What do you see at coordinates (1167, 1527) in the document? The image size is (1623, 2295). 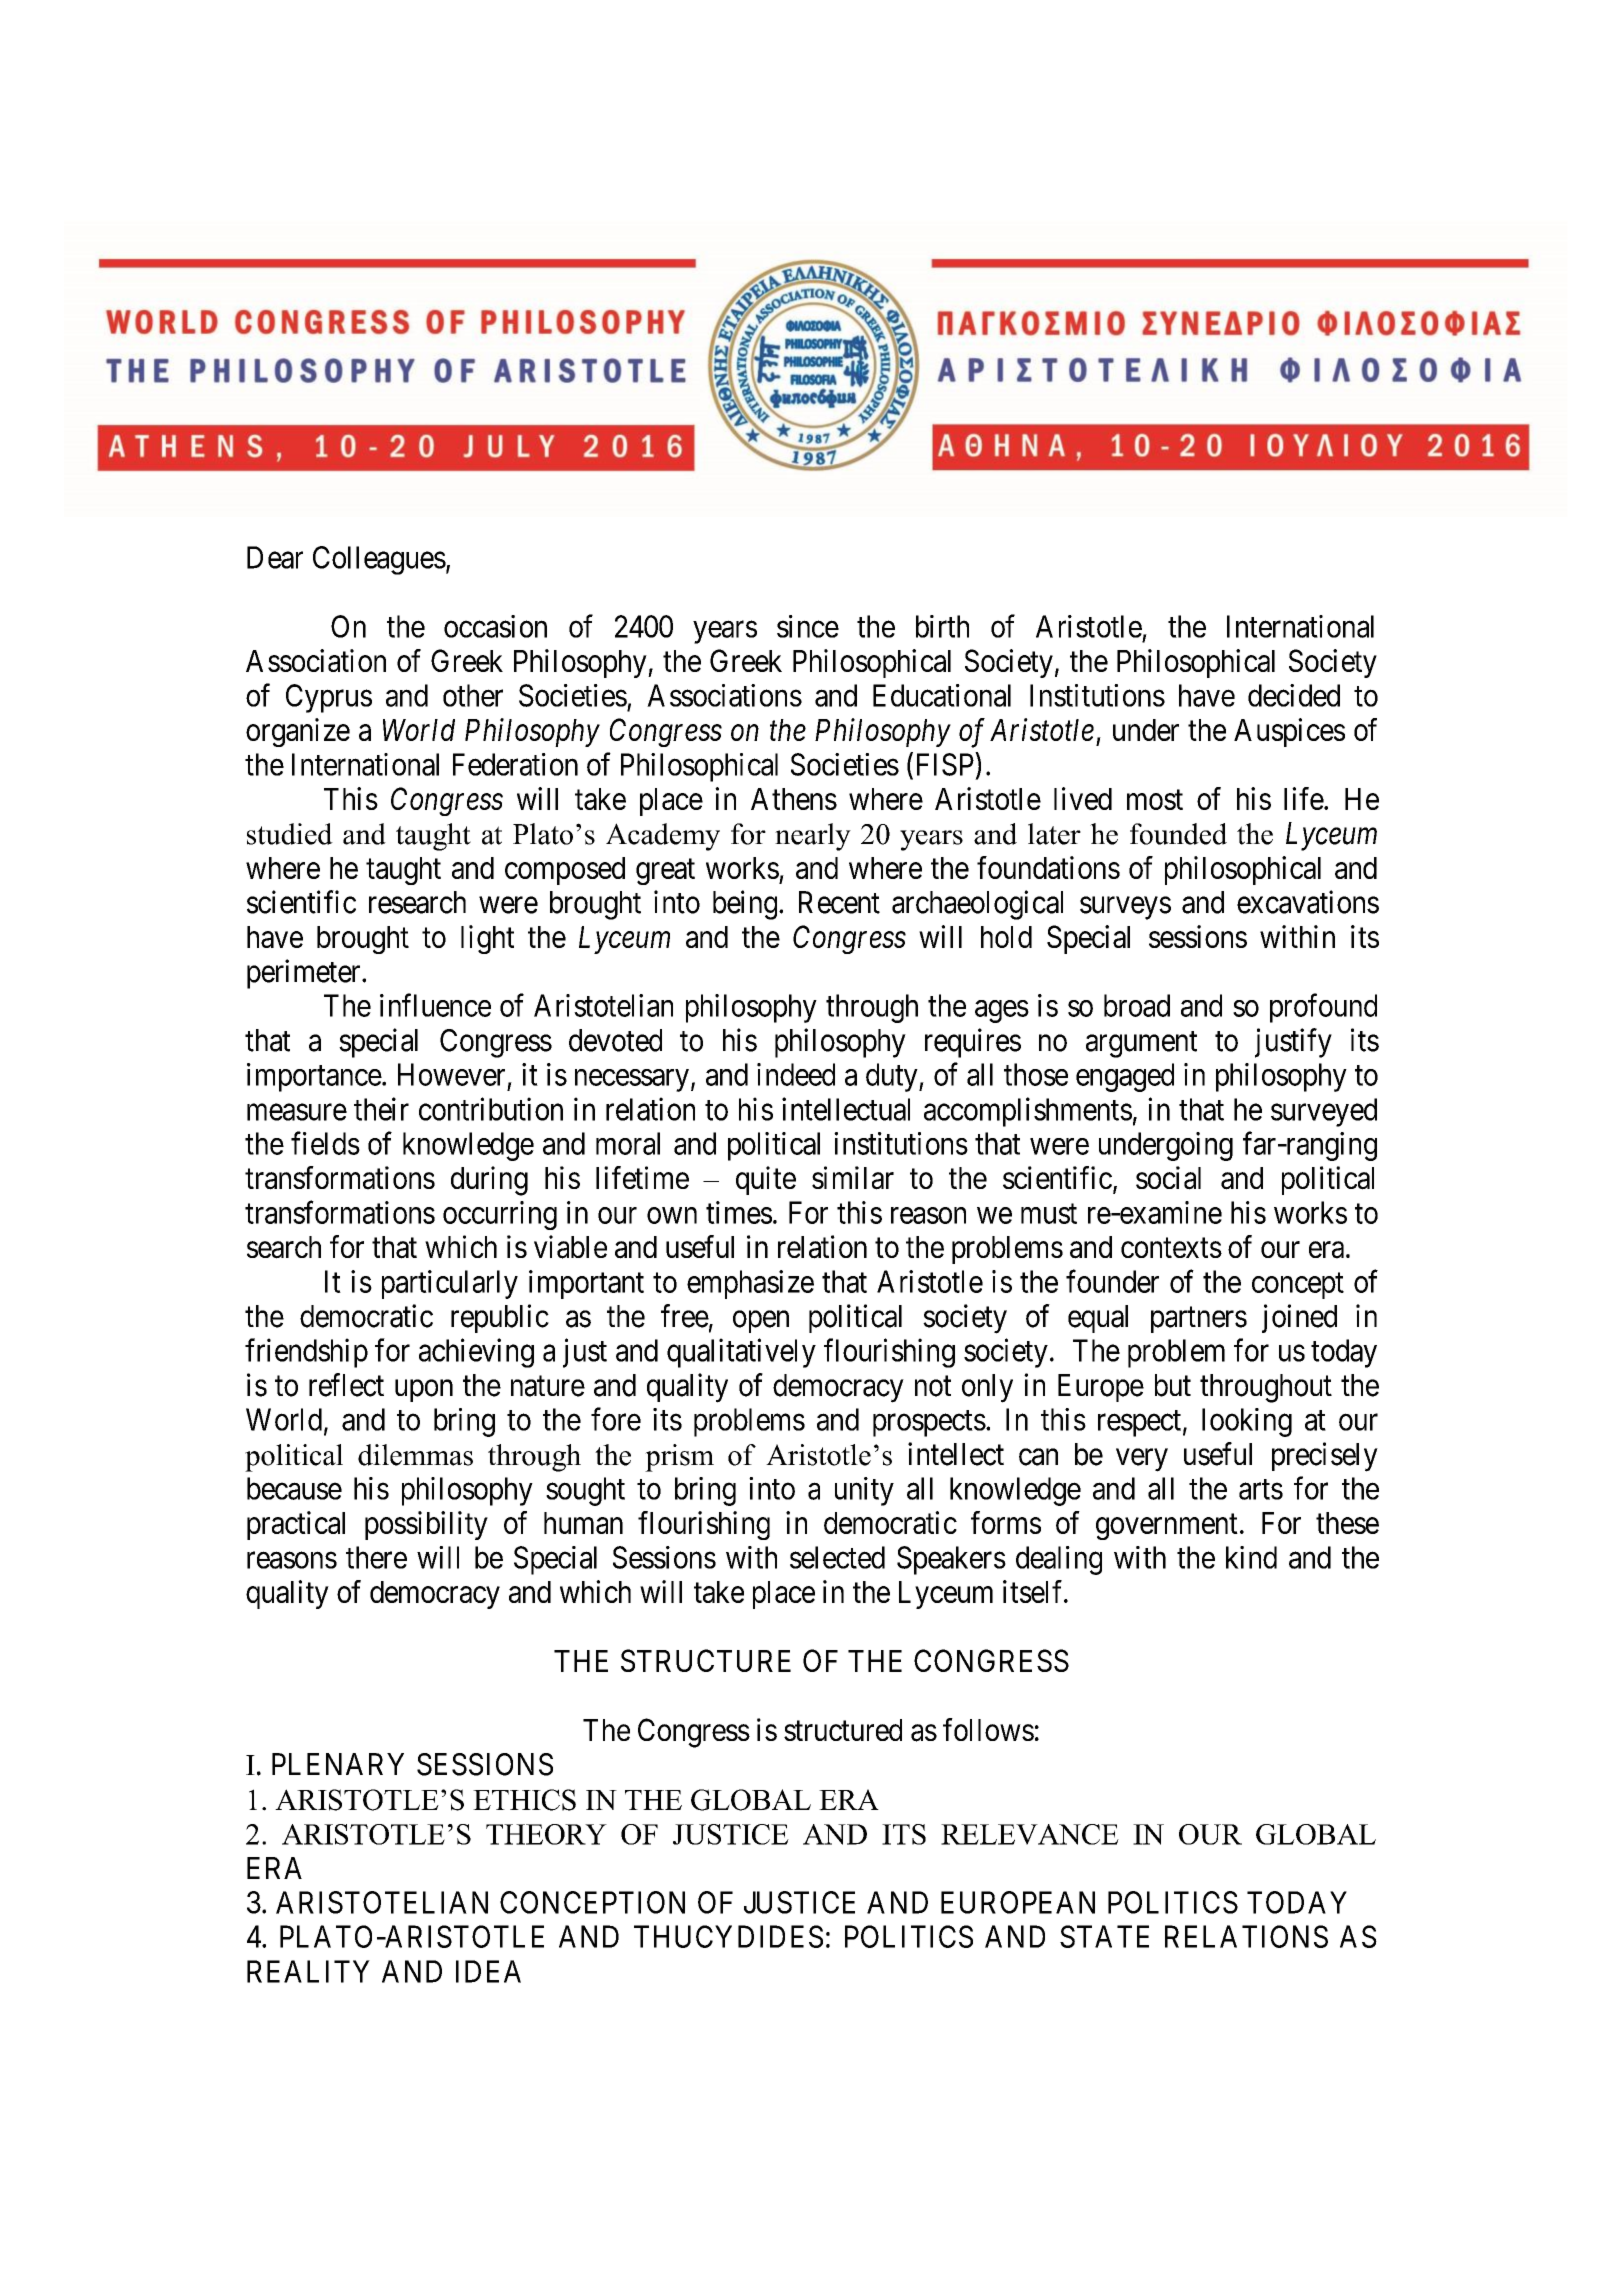 I see `government` at bounding box center [1167, 1527].
